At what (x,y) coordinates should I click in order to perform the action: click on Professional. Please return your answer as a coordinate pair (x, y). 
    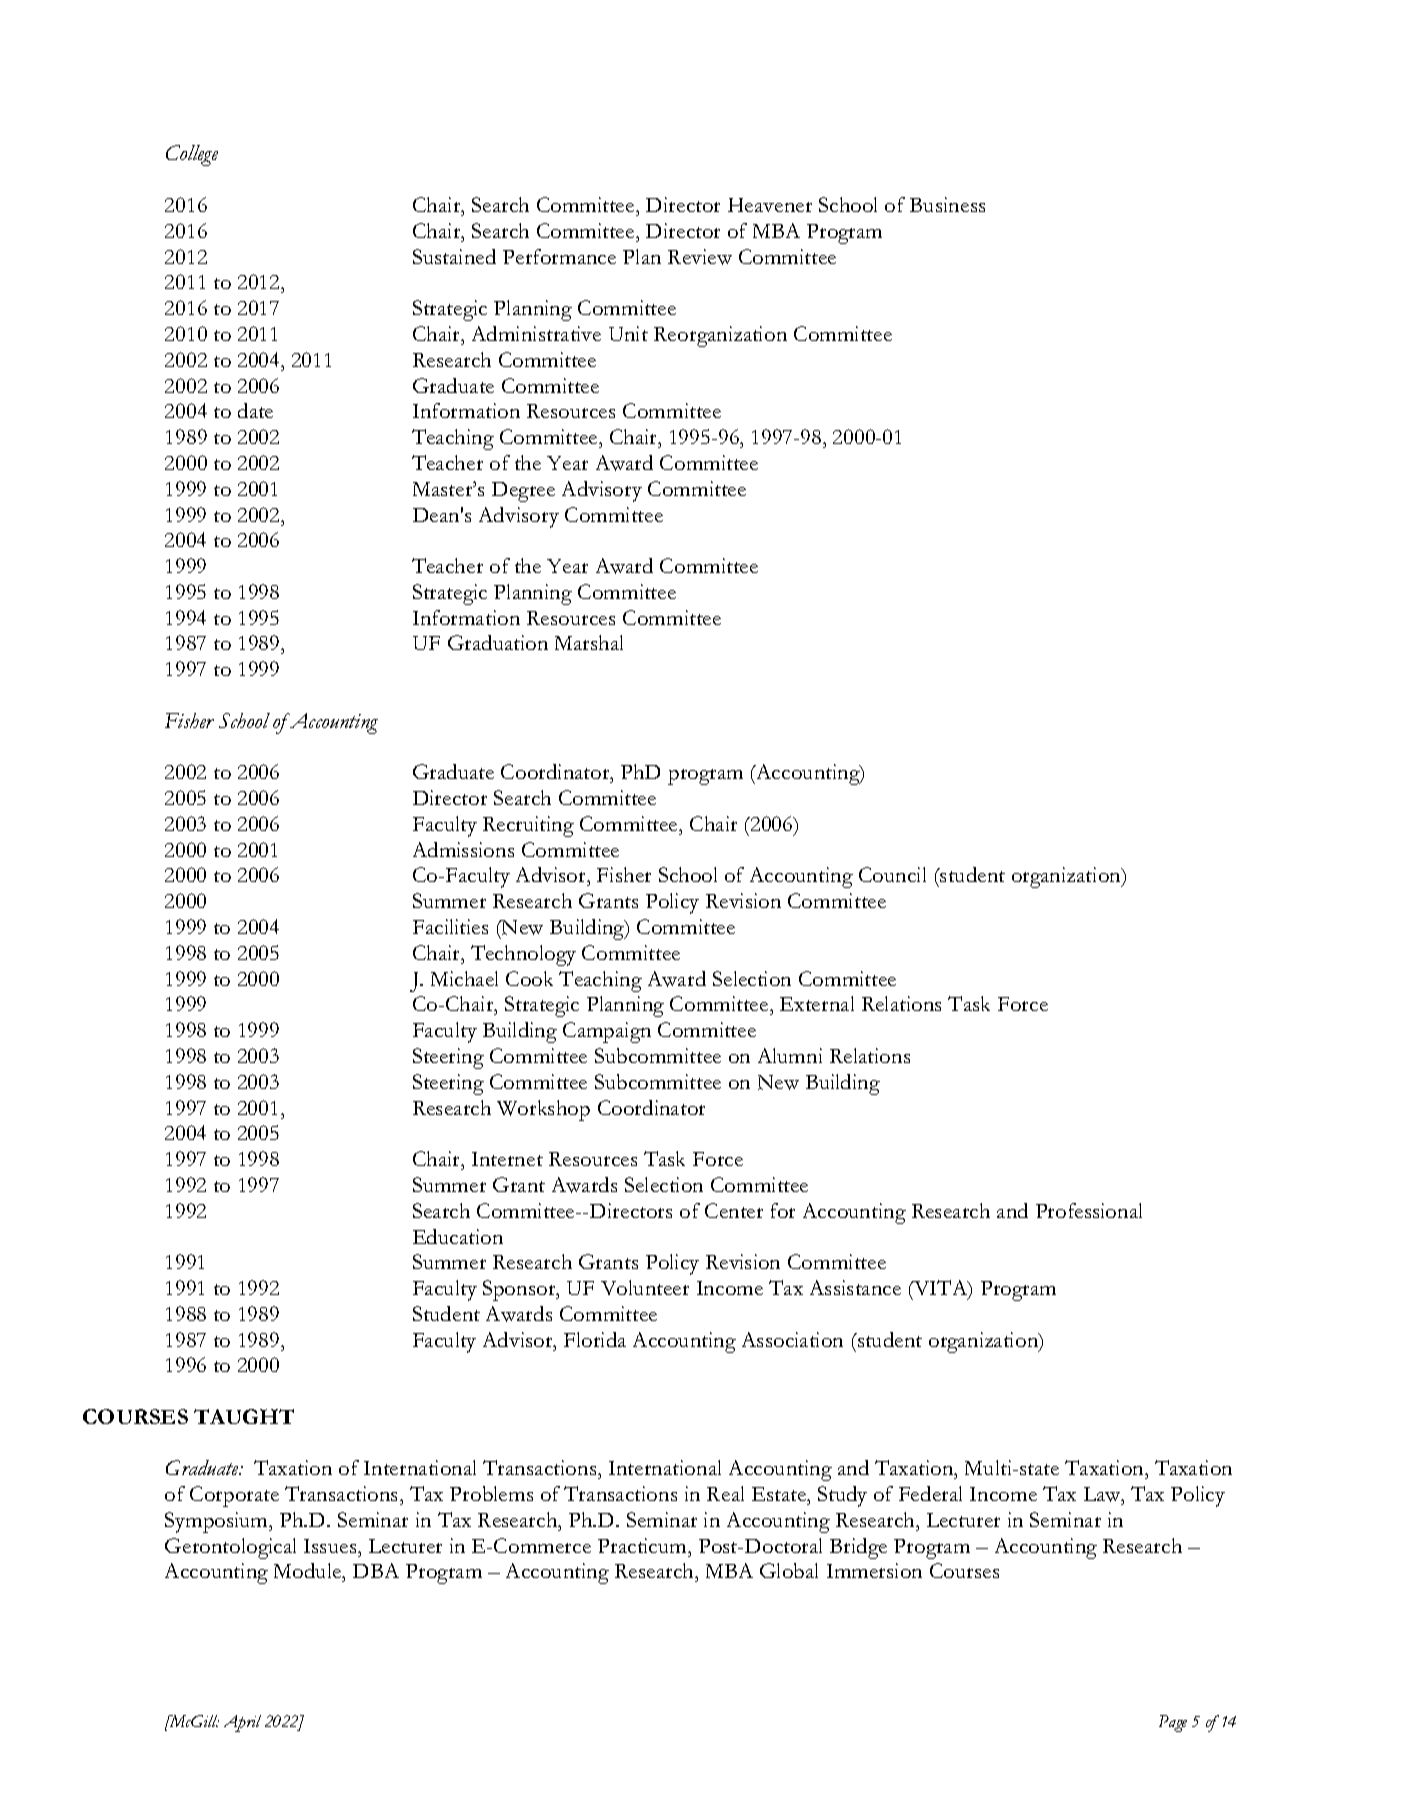
    Looking at the image, I should click on (1089, 1210).
